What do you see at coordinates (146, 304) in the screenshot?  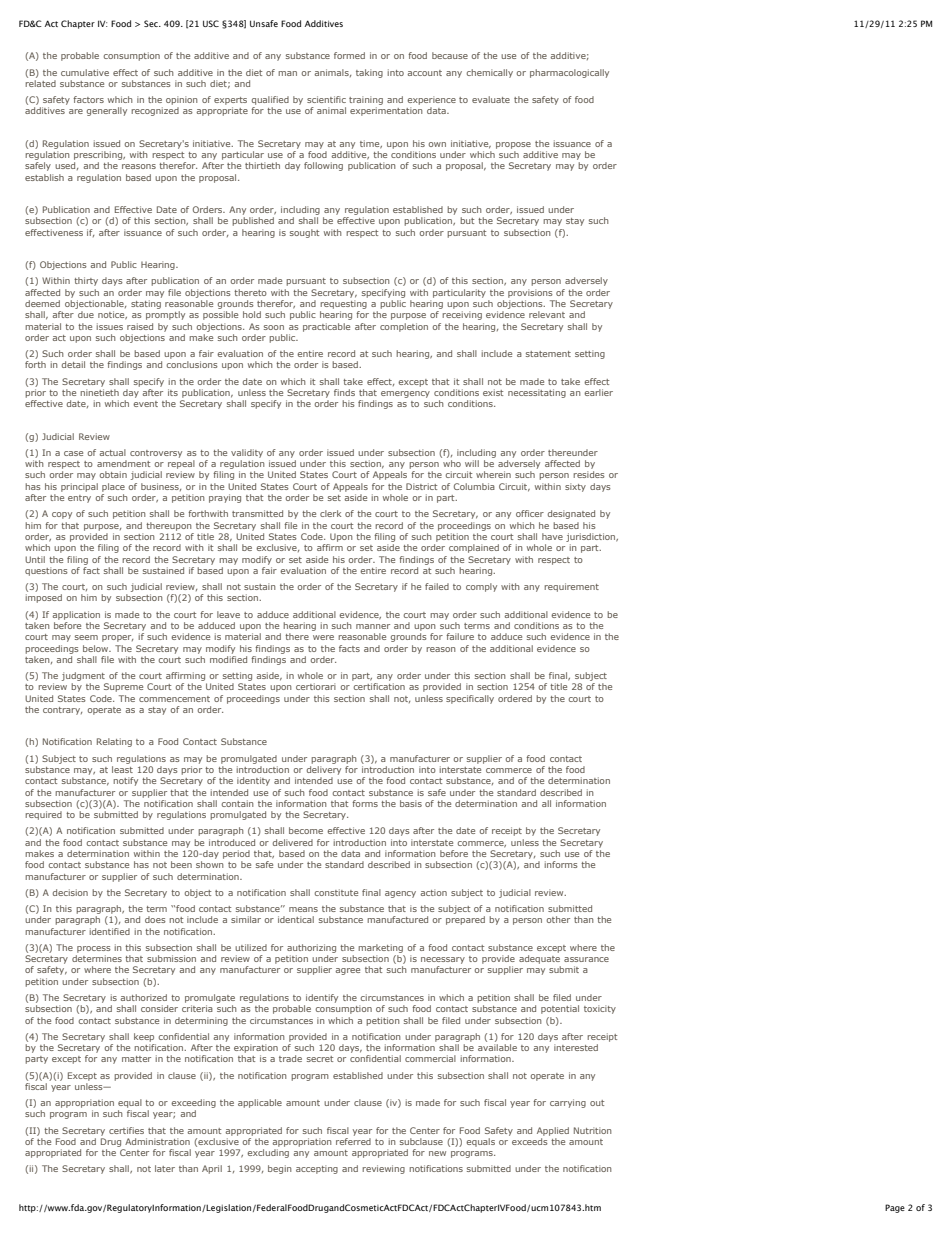 I see `stating` at bounding box center [146, 304].
